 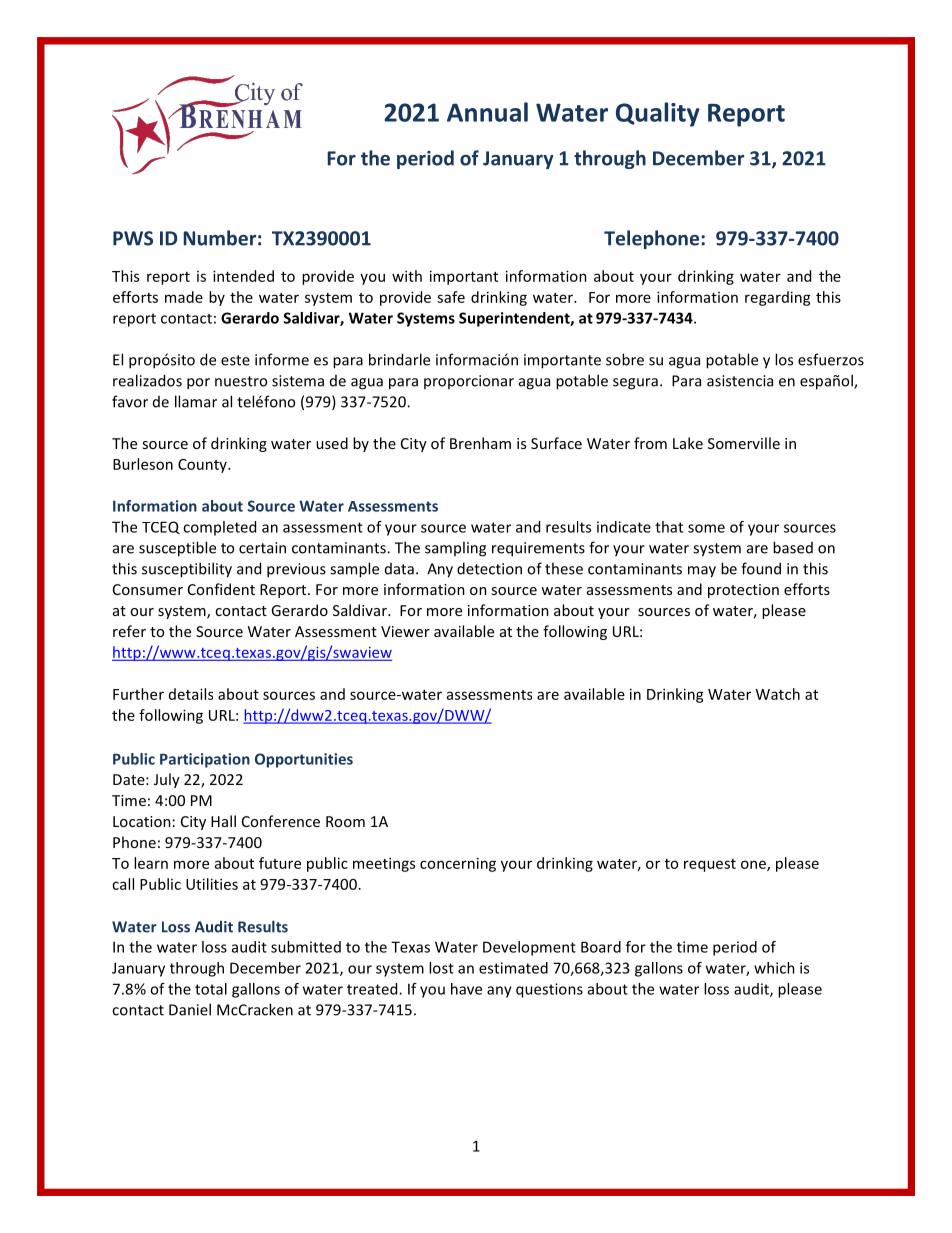 What do you see at coordinates (211, 989) in the page?
I see `total` at bounding box center [211, 989].
